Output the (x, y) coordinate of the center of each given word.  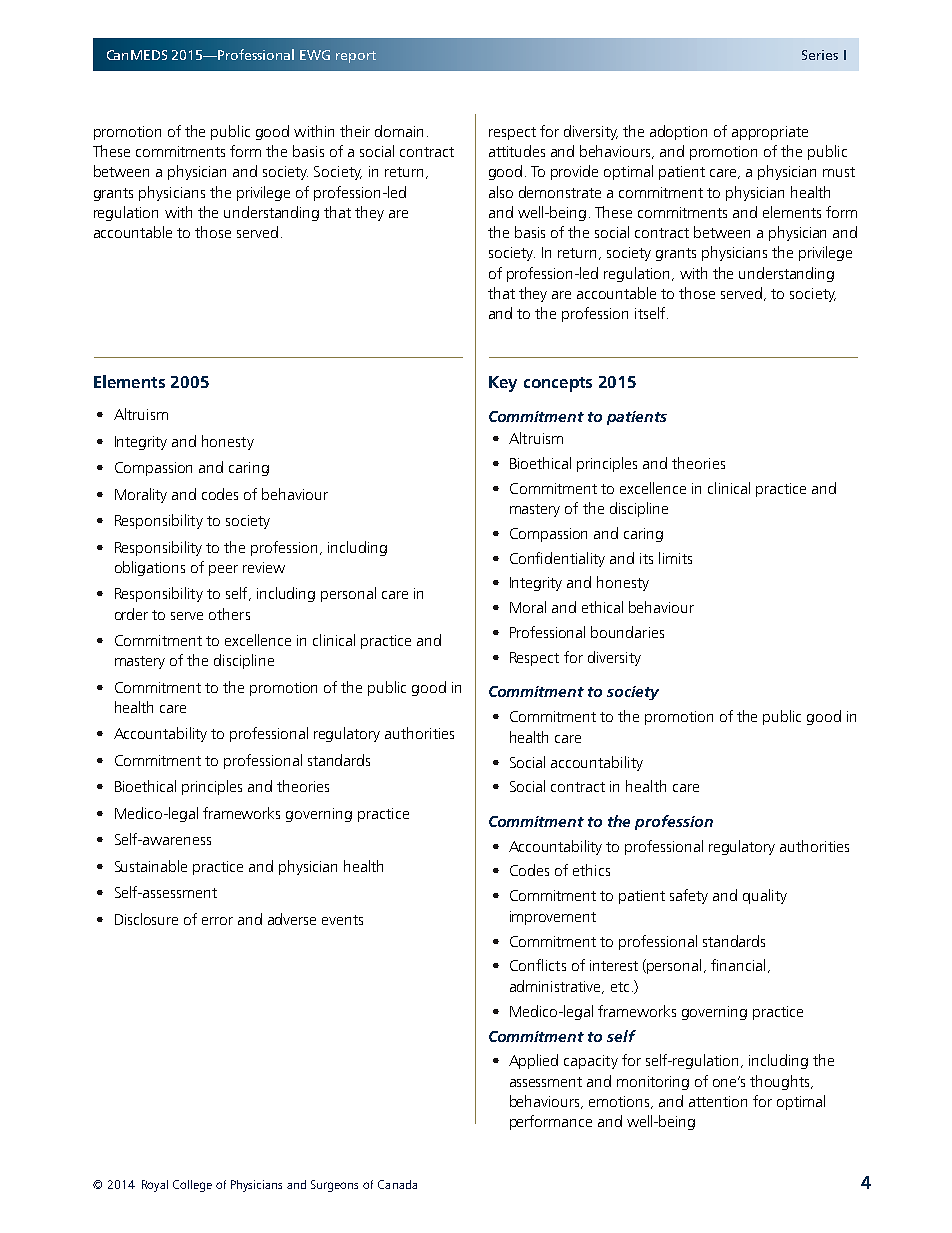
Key (503, 384)
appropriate (770, 133)
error (217, 921)
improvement (553, 918)
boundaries (627, 632)
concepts (558, 384)
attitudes (517, 151)
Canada (397, 1184)
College (192, 1186)
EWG (315, 55)
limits (675, 558)
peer (223, 570)
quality (765, 896)
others (229, 614)
